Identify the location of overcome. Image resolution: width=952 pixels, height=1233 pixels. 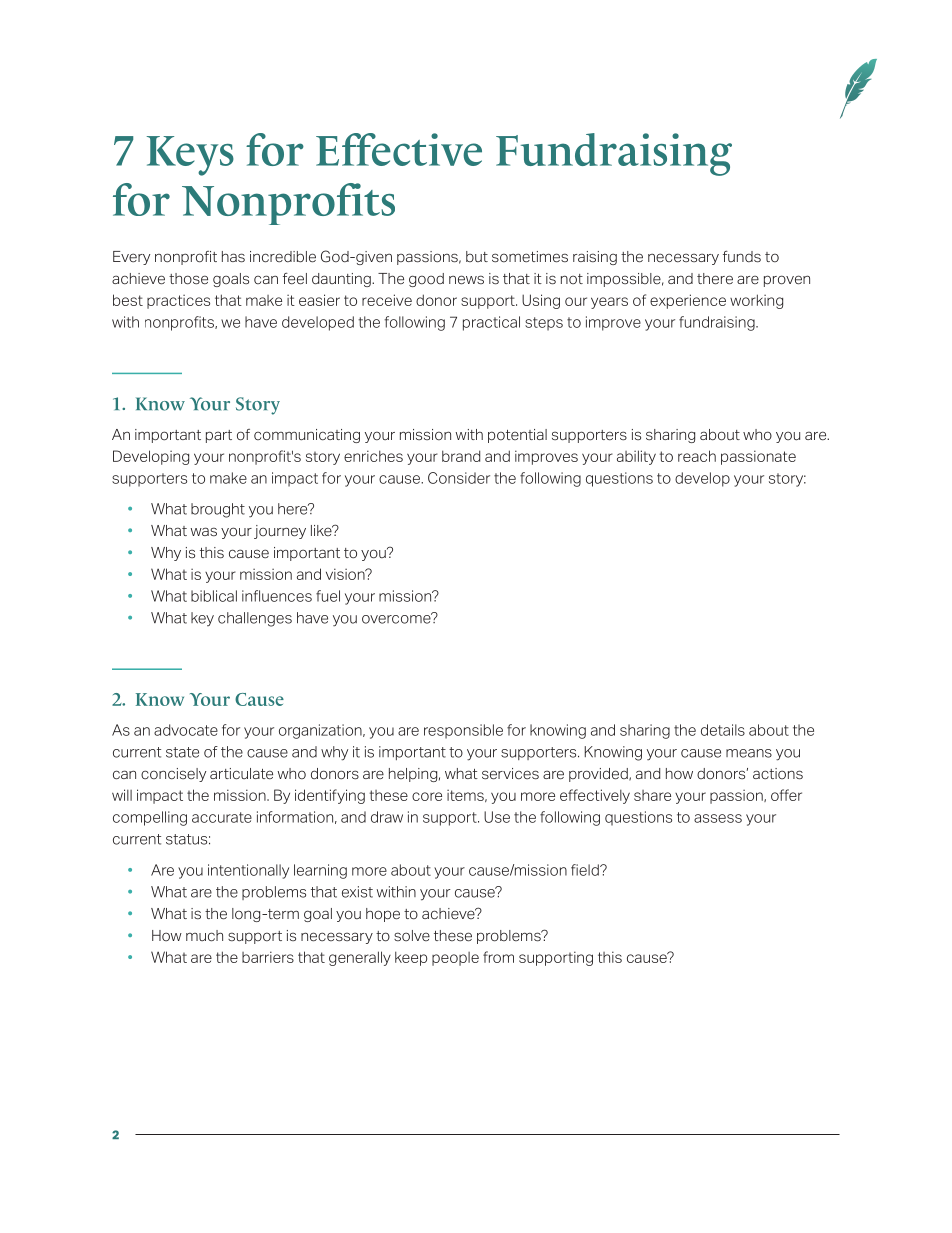
(397, 618).
